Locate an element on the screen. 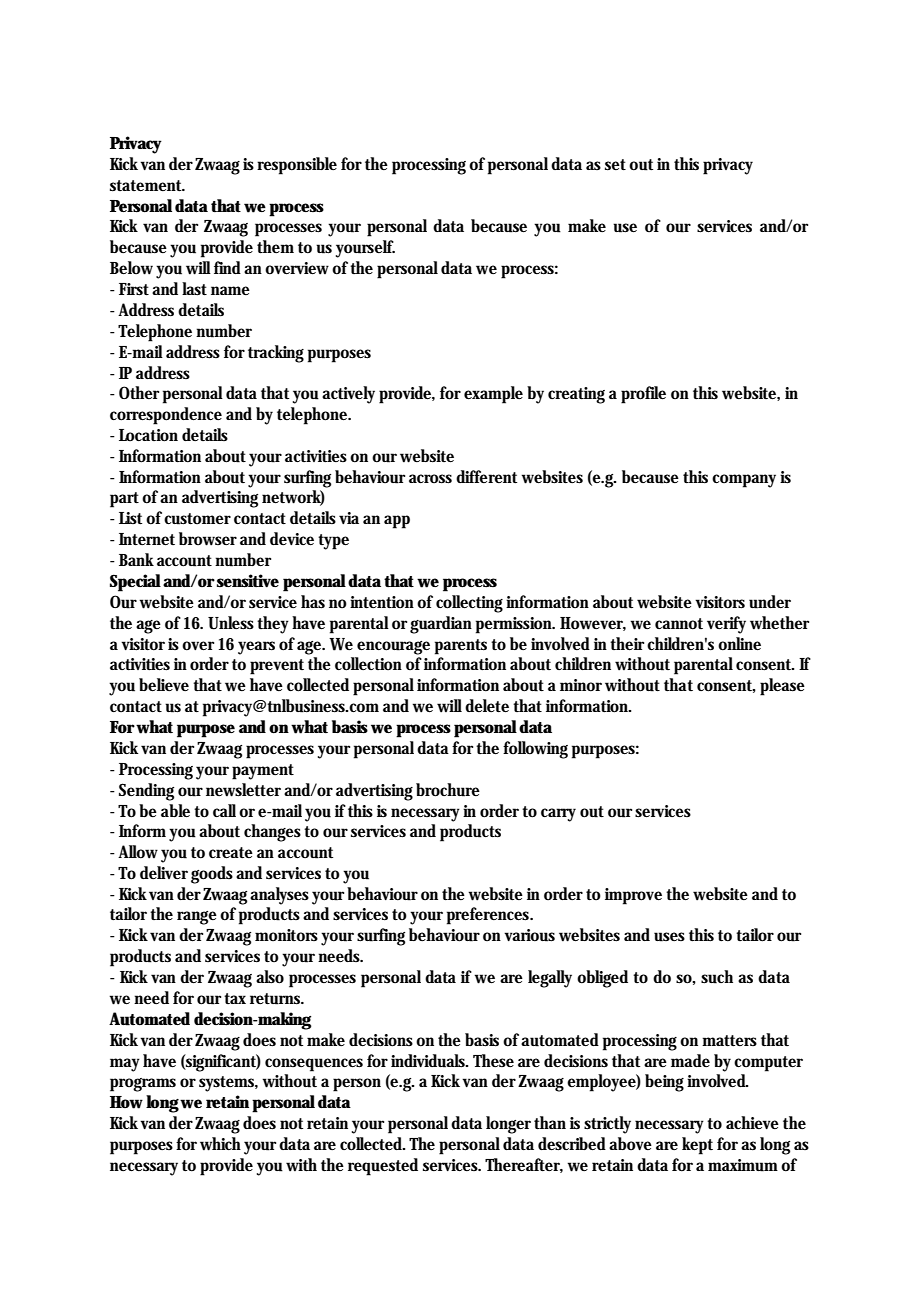 This screenshot has width=924, height=1308. call is located at coordinates (224, 810).
